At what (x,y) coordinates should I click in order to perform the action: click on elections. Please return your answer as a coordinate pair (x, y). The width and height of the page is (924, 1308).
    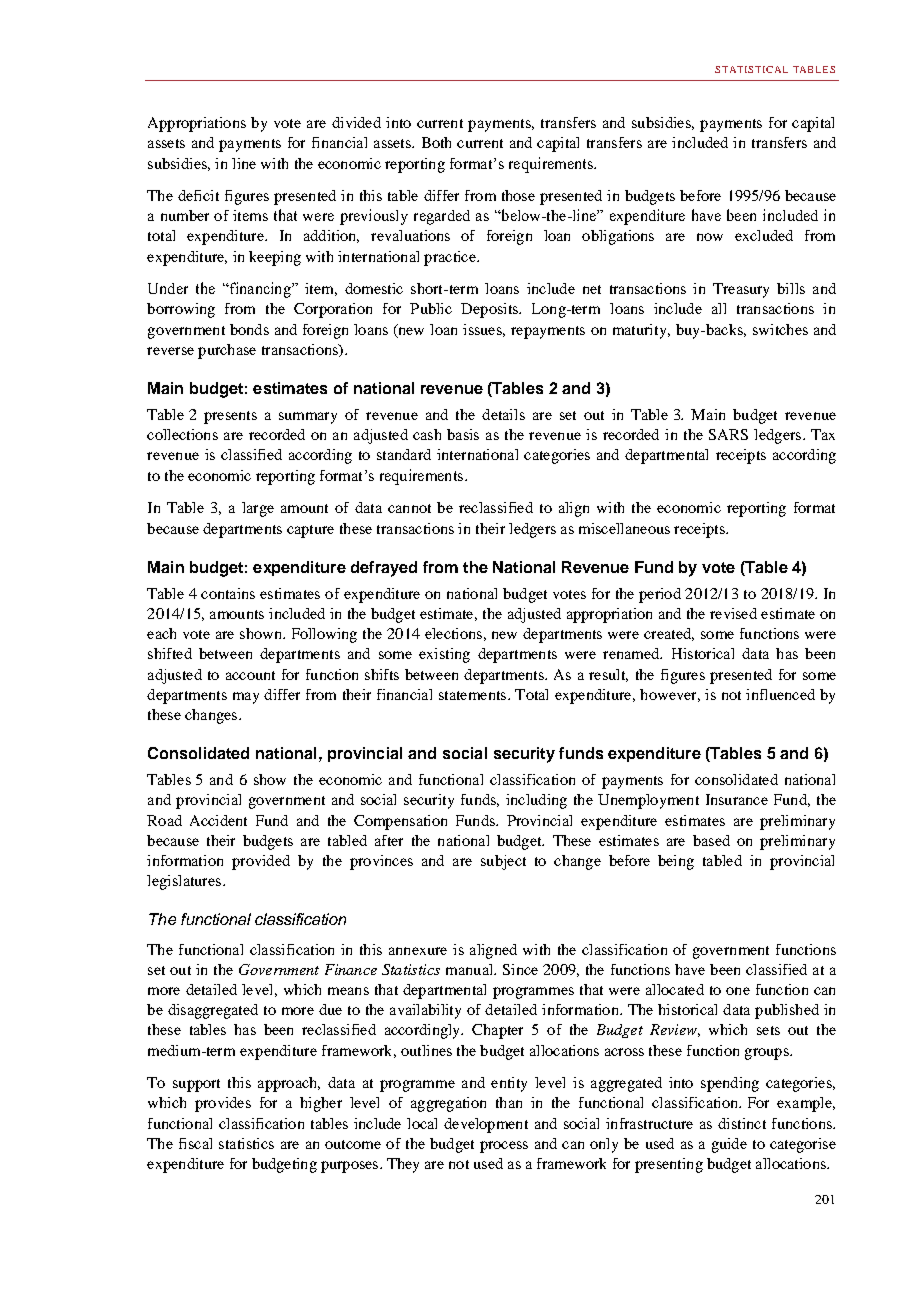
    Looking at the image, I should click on (453, 633).
